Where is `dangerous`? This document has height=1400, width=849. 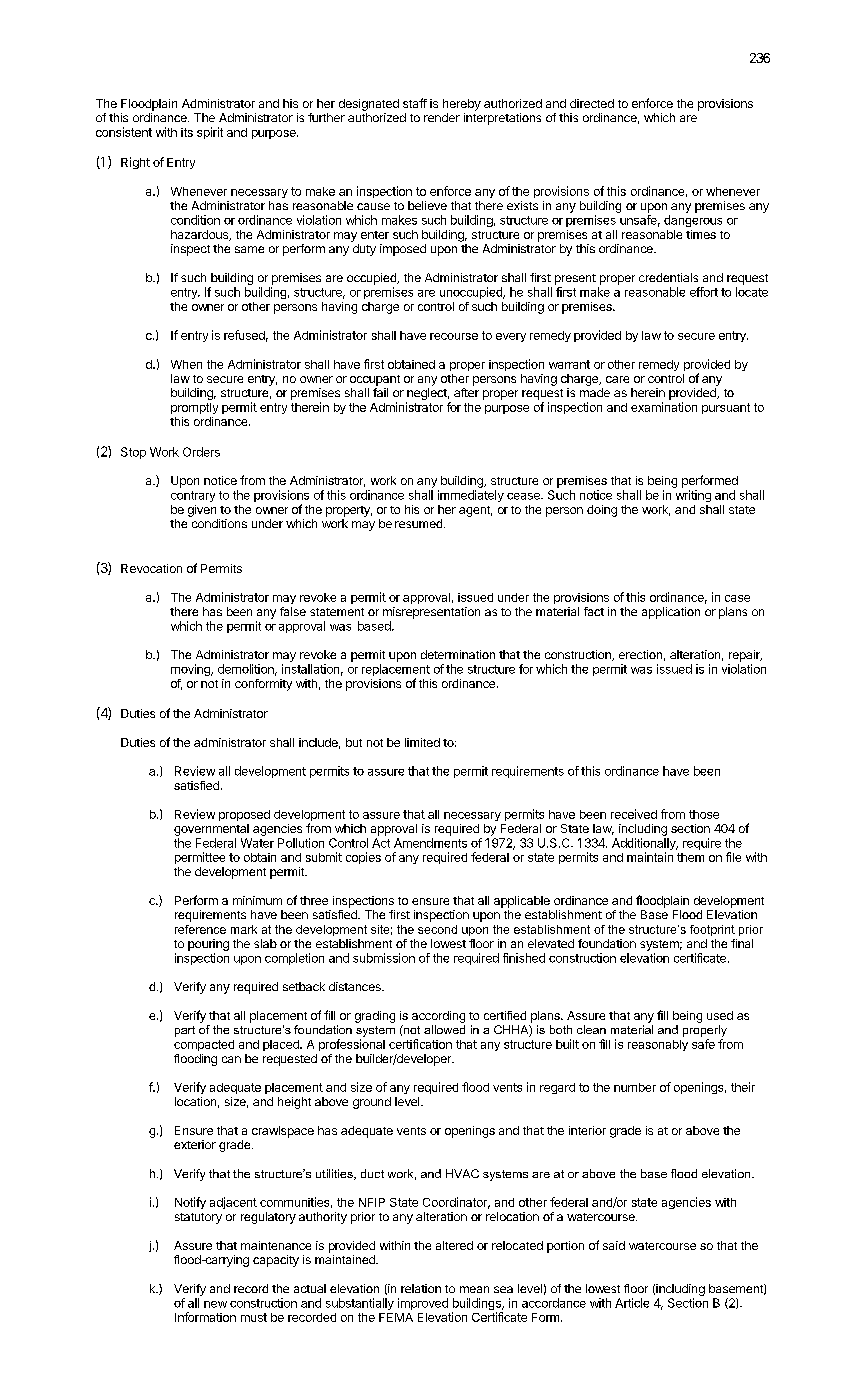 dangerous is located at coordinates (693, 221).
